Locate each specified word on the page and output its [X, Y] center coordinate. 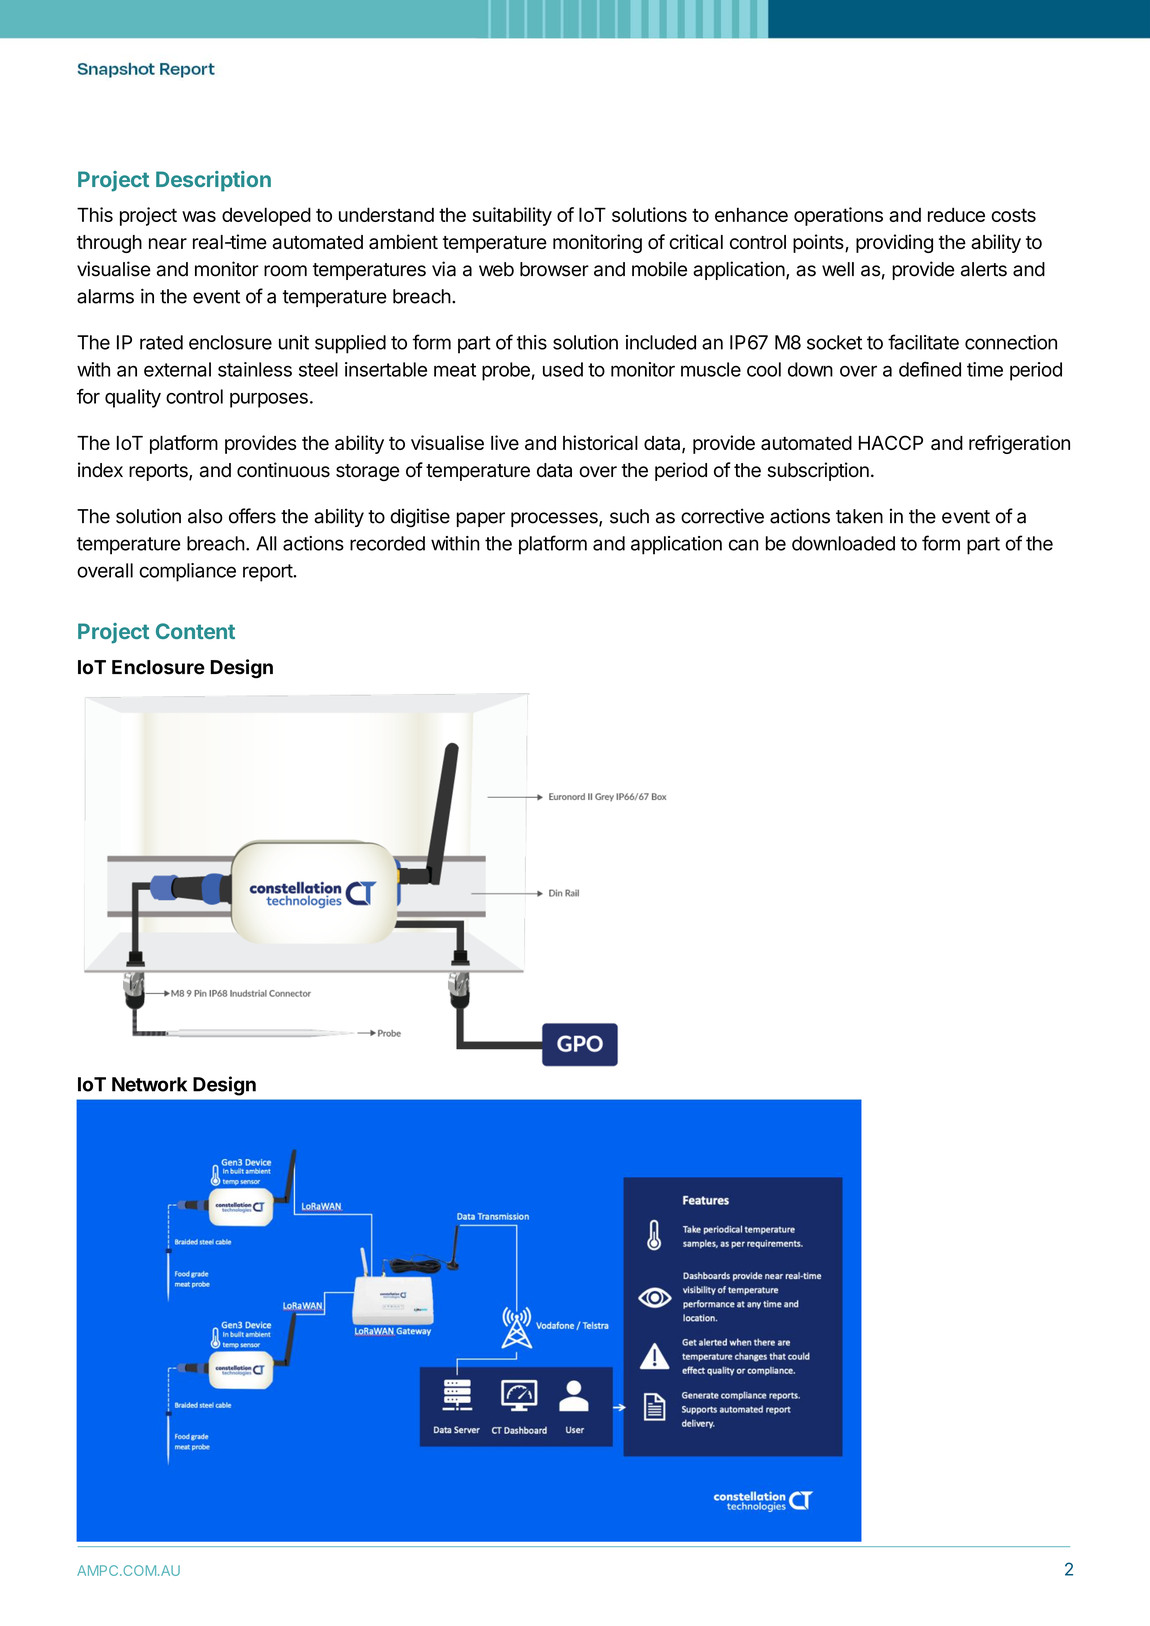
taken [859, 516]
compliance [187, 572]
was [199, 216]
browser [554, 269]
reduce [956, 214]
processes [555, 519]
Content [195, 631]
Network [149, 1084]
